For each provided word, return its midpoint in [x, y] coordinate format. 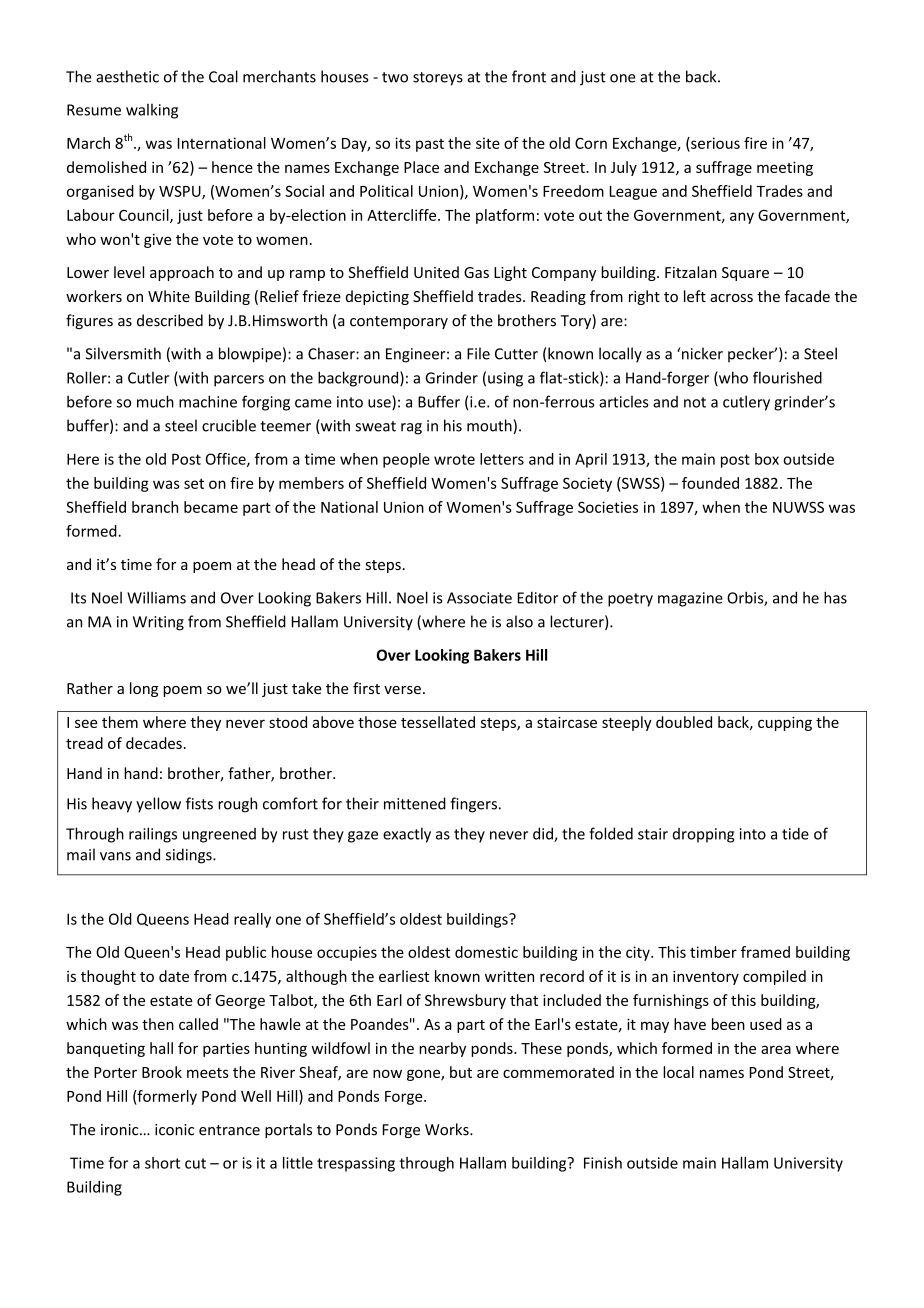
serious [714, 144]
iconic [174, 1130]
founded [710, 483]
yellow [158, 805]
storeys [438, 79]
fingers [473, 805]
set [194, 483]
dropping [703, 835]
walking [152, 111]
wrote [454, 459]
